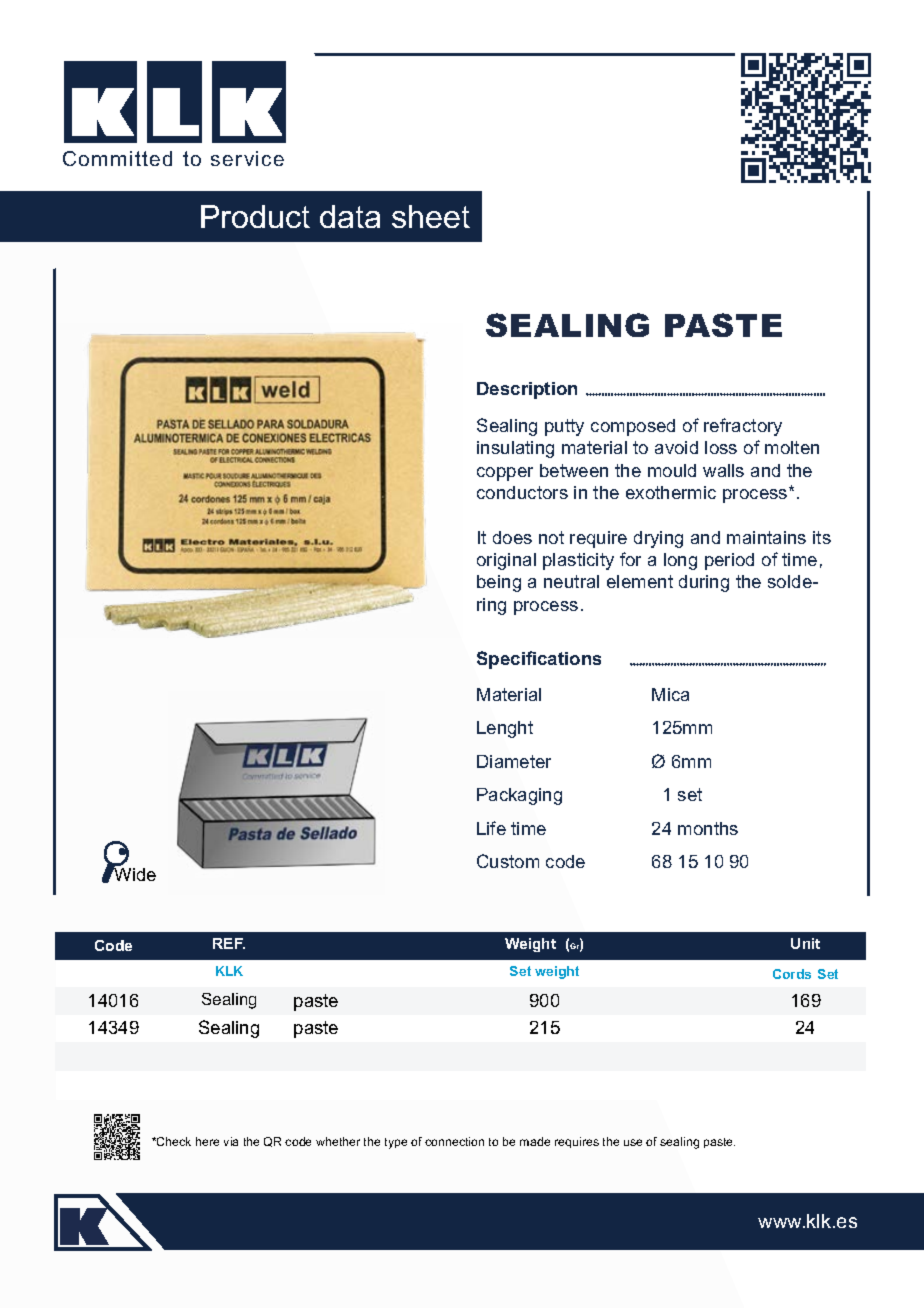 This page has width=924, height=1308. Describe the element at coordinates (743, 427) in the page. I see `refractory` at that location.
